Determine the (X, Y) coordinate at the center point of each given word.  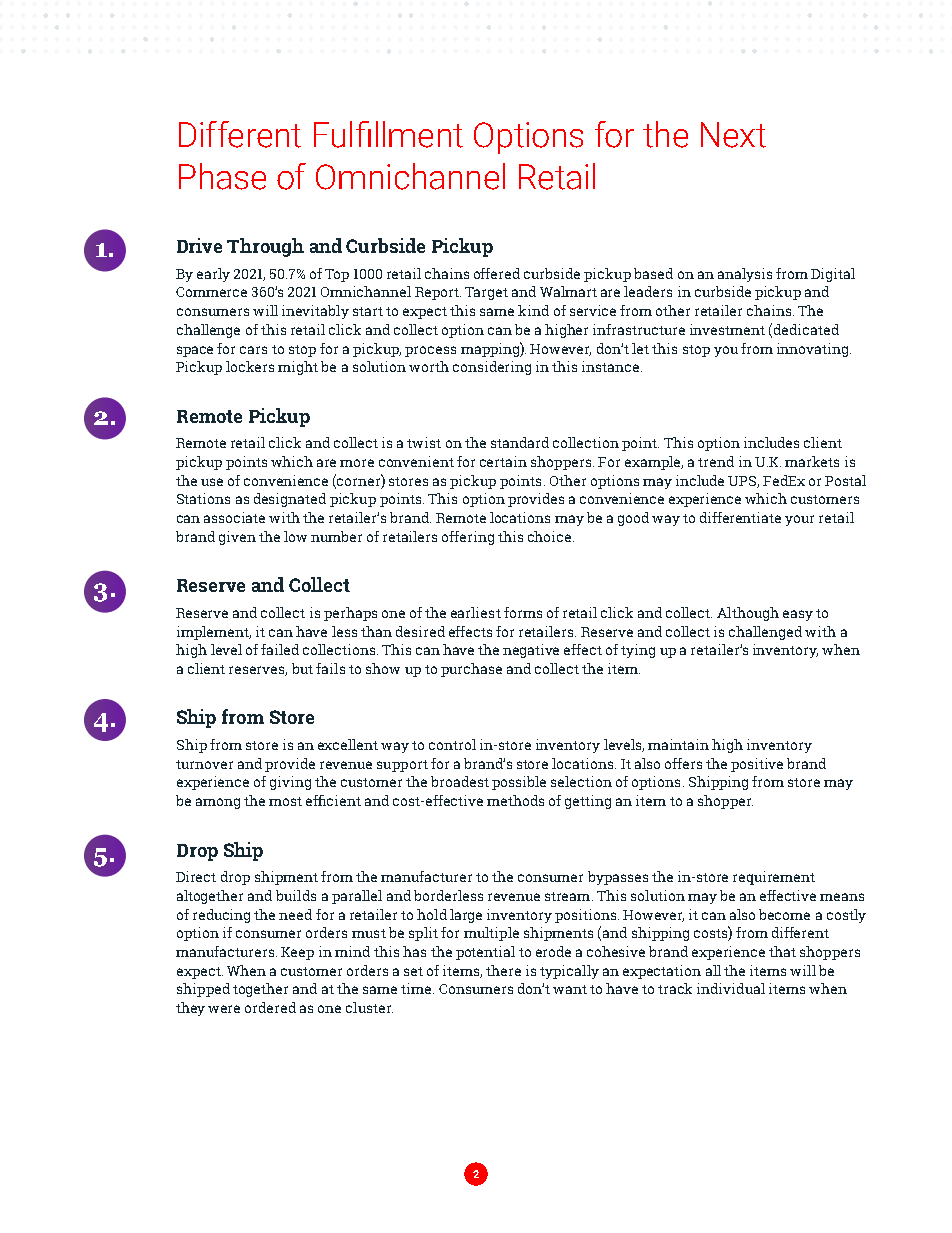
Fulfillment (388, 134)
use (212, 482)
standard (520, 442)
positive (757, 765)
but (302, 668)
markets (812, 461)
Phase (222, 176)
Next (733, 135)
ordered (270, 1007)
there (503, 970)
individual (731, 988)
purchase (471, 670)
